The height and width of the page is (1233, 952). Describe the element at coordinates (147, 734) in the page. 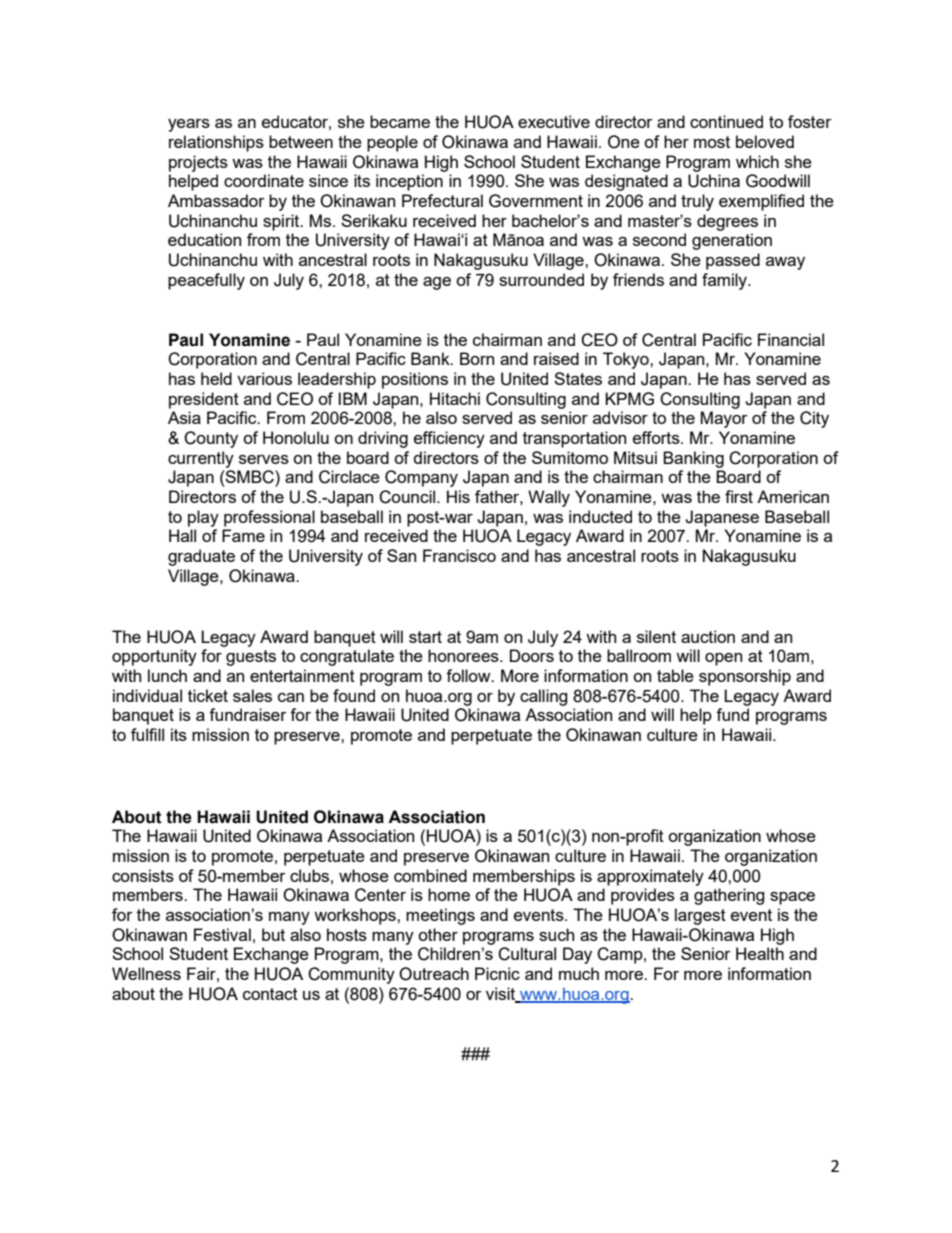

I see `fulfill` at that location.
